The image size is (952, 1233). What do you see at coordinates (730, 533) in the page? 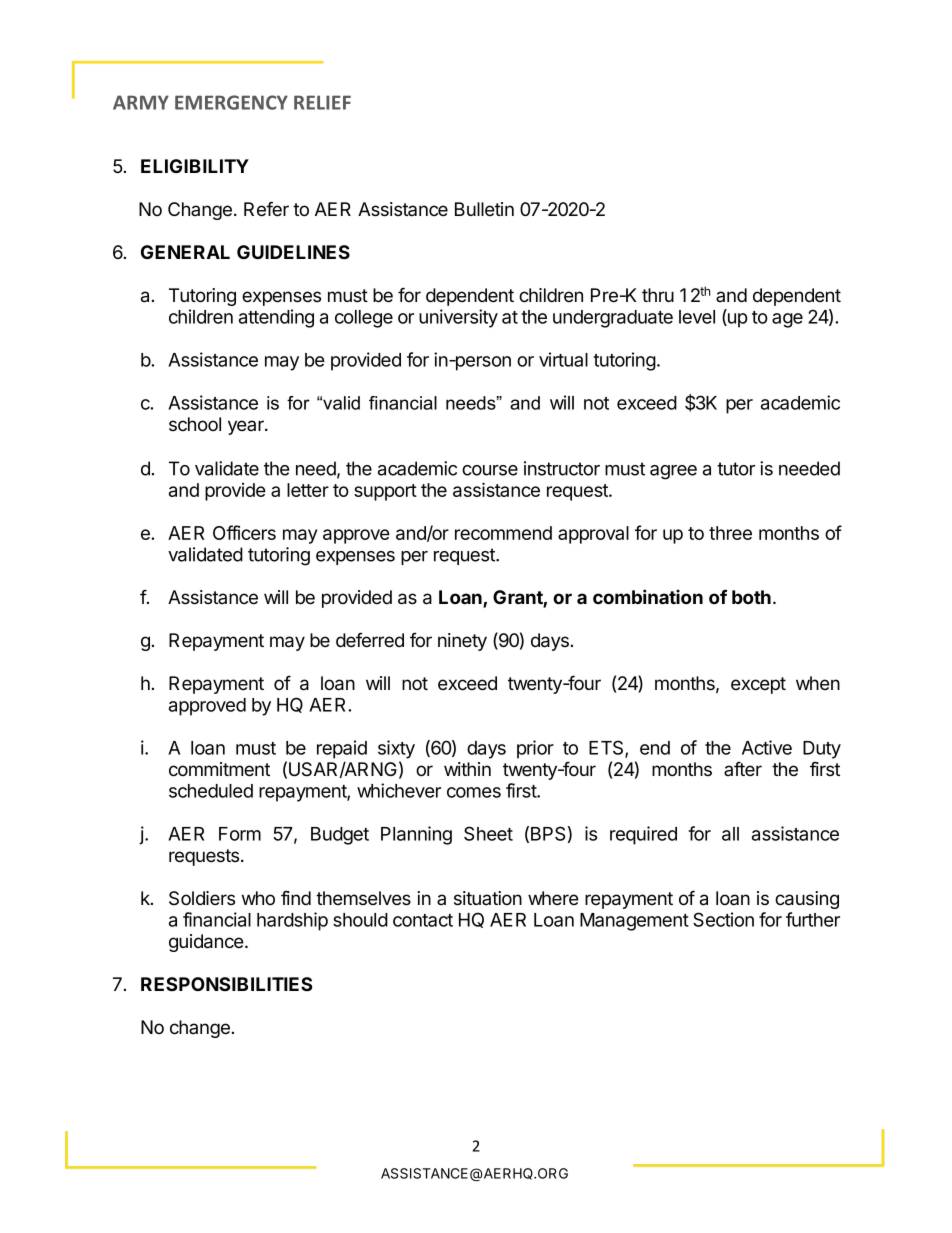
I see `three` at bounding box center [730, 533].
